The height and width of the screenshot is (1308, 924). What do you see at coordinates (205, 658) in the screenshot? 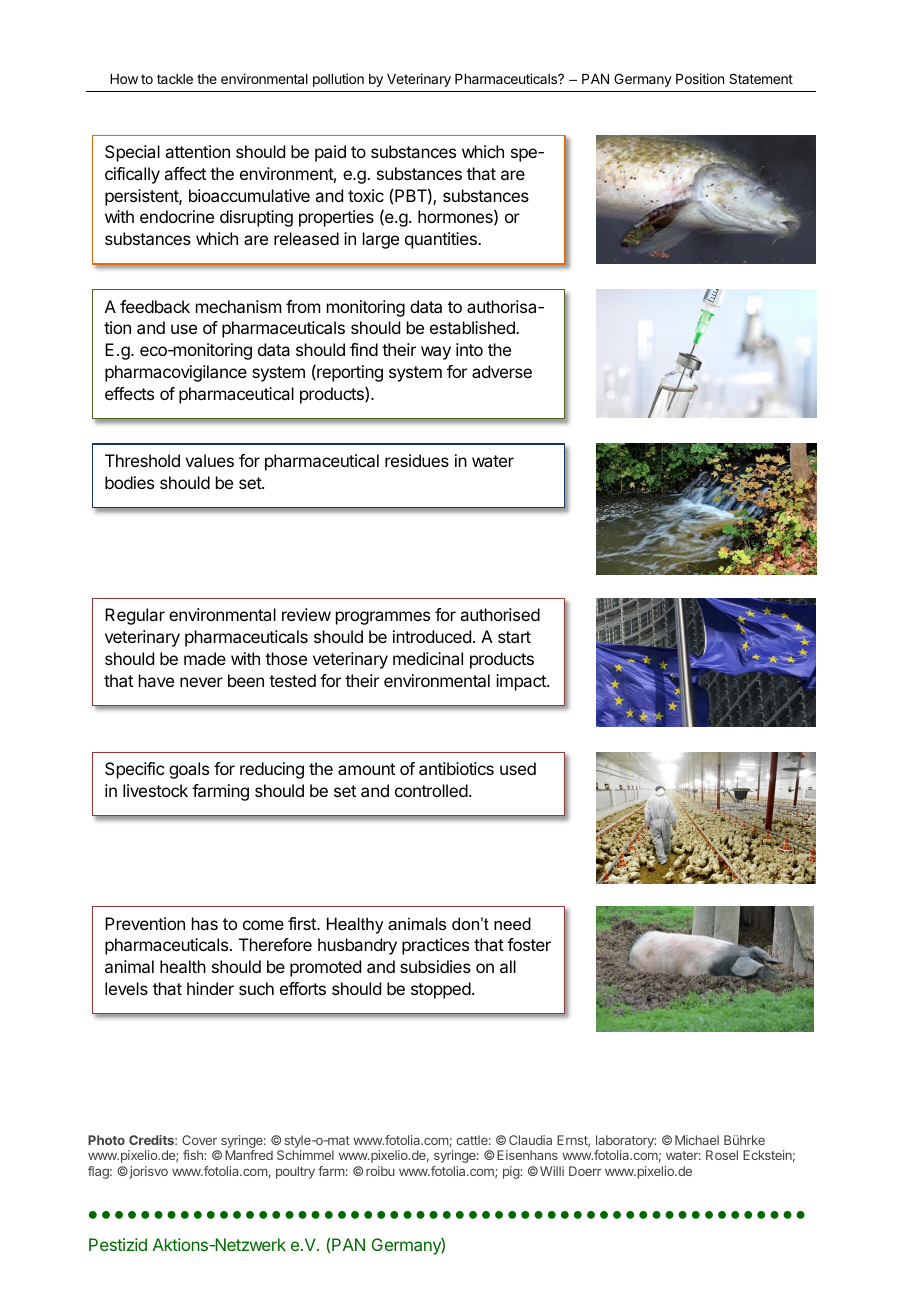
I see `made` at bounding box center [205, 658].
